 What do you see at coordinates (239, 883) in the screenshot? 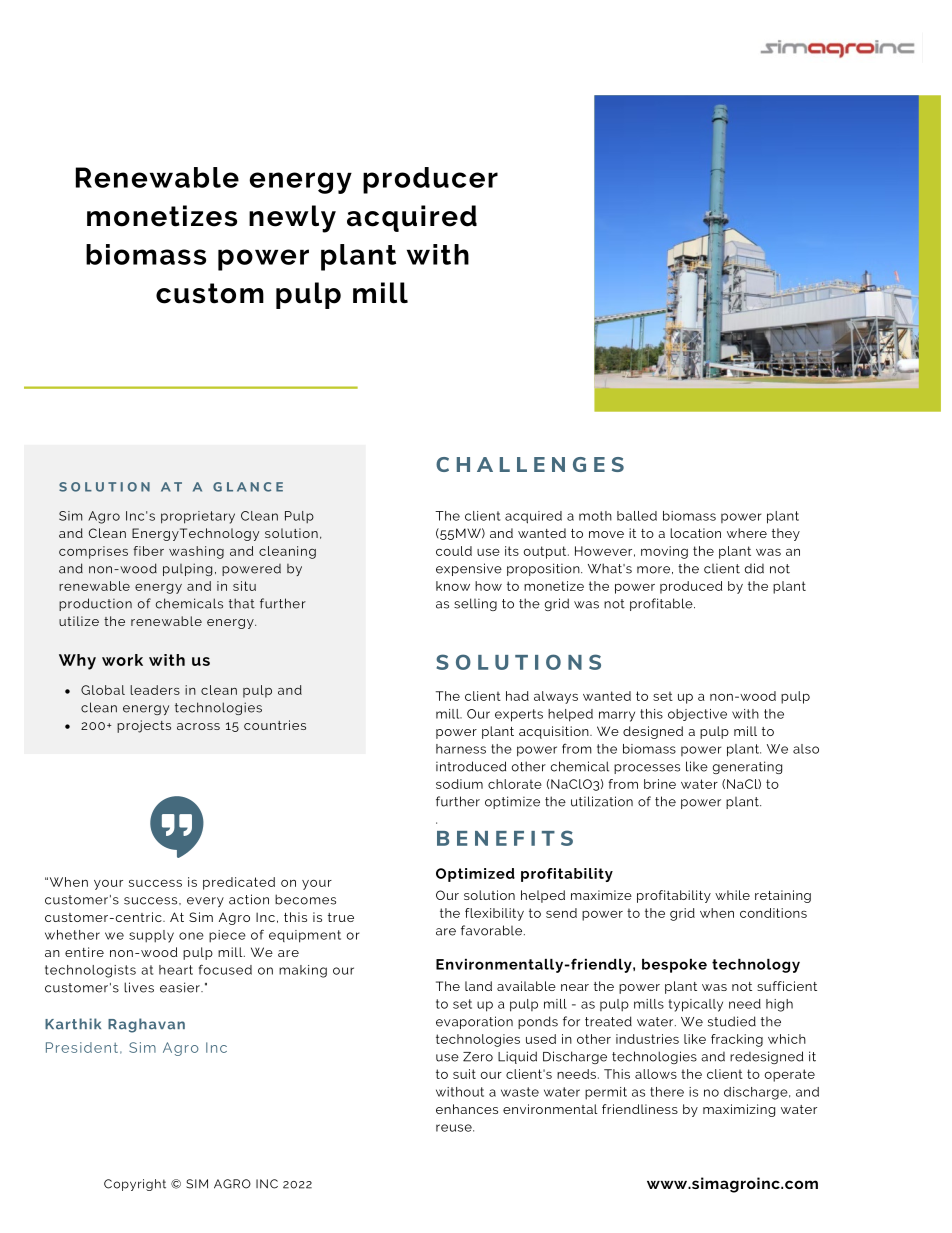
I see `predicated` at bounding box center [239, 883].
